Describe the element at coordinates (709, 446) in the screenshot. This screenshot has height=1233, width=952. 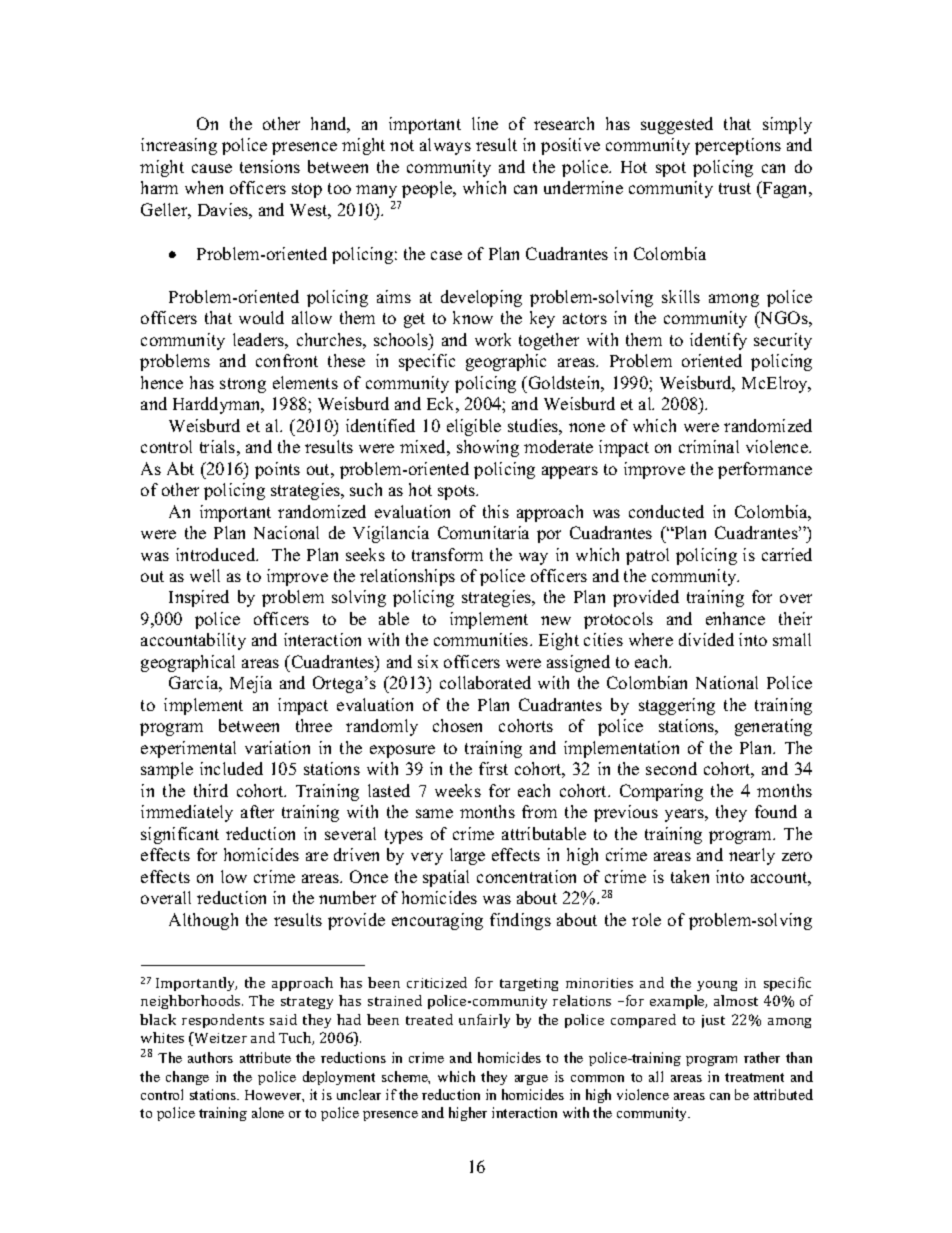
I see `criminal` at that location.
